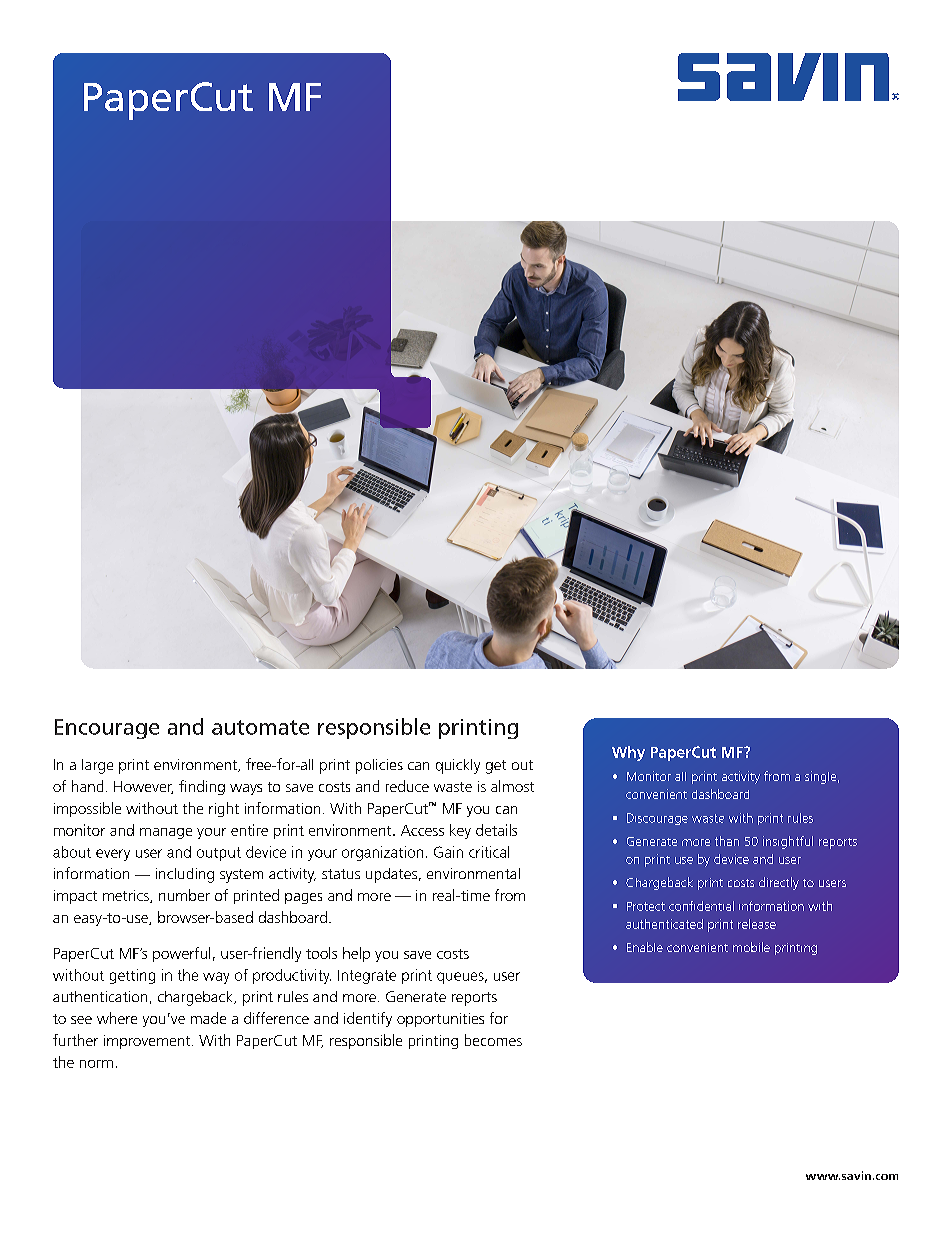 The image size is (952, 1233). What do you see at coordinates (356, 954) in the document?
I see `help` at bounding box center [356, 954].
